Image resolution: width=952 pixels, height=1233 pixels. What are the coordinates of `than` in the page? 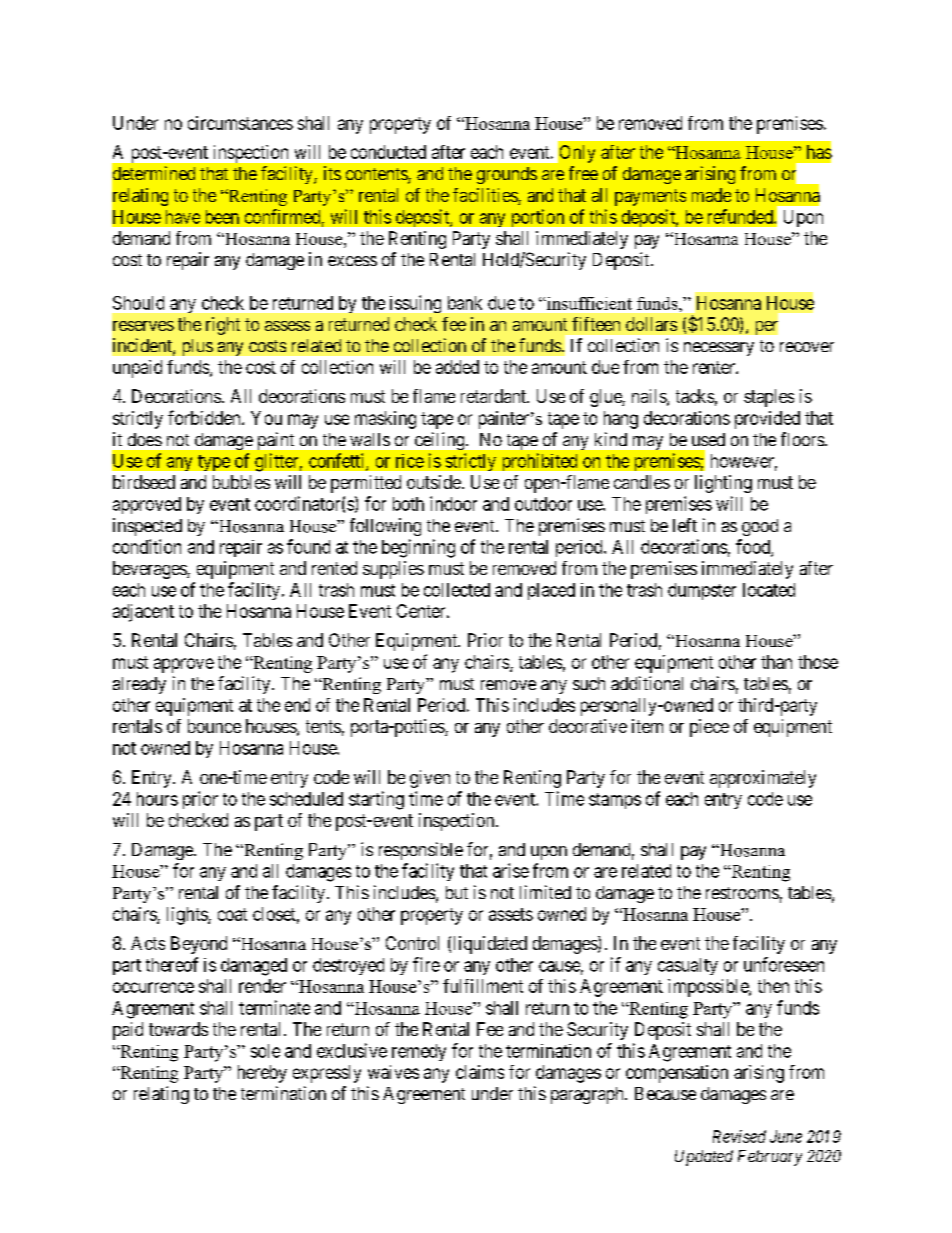 It's located at (776, 662).
